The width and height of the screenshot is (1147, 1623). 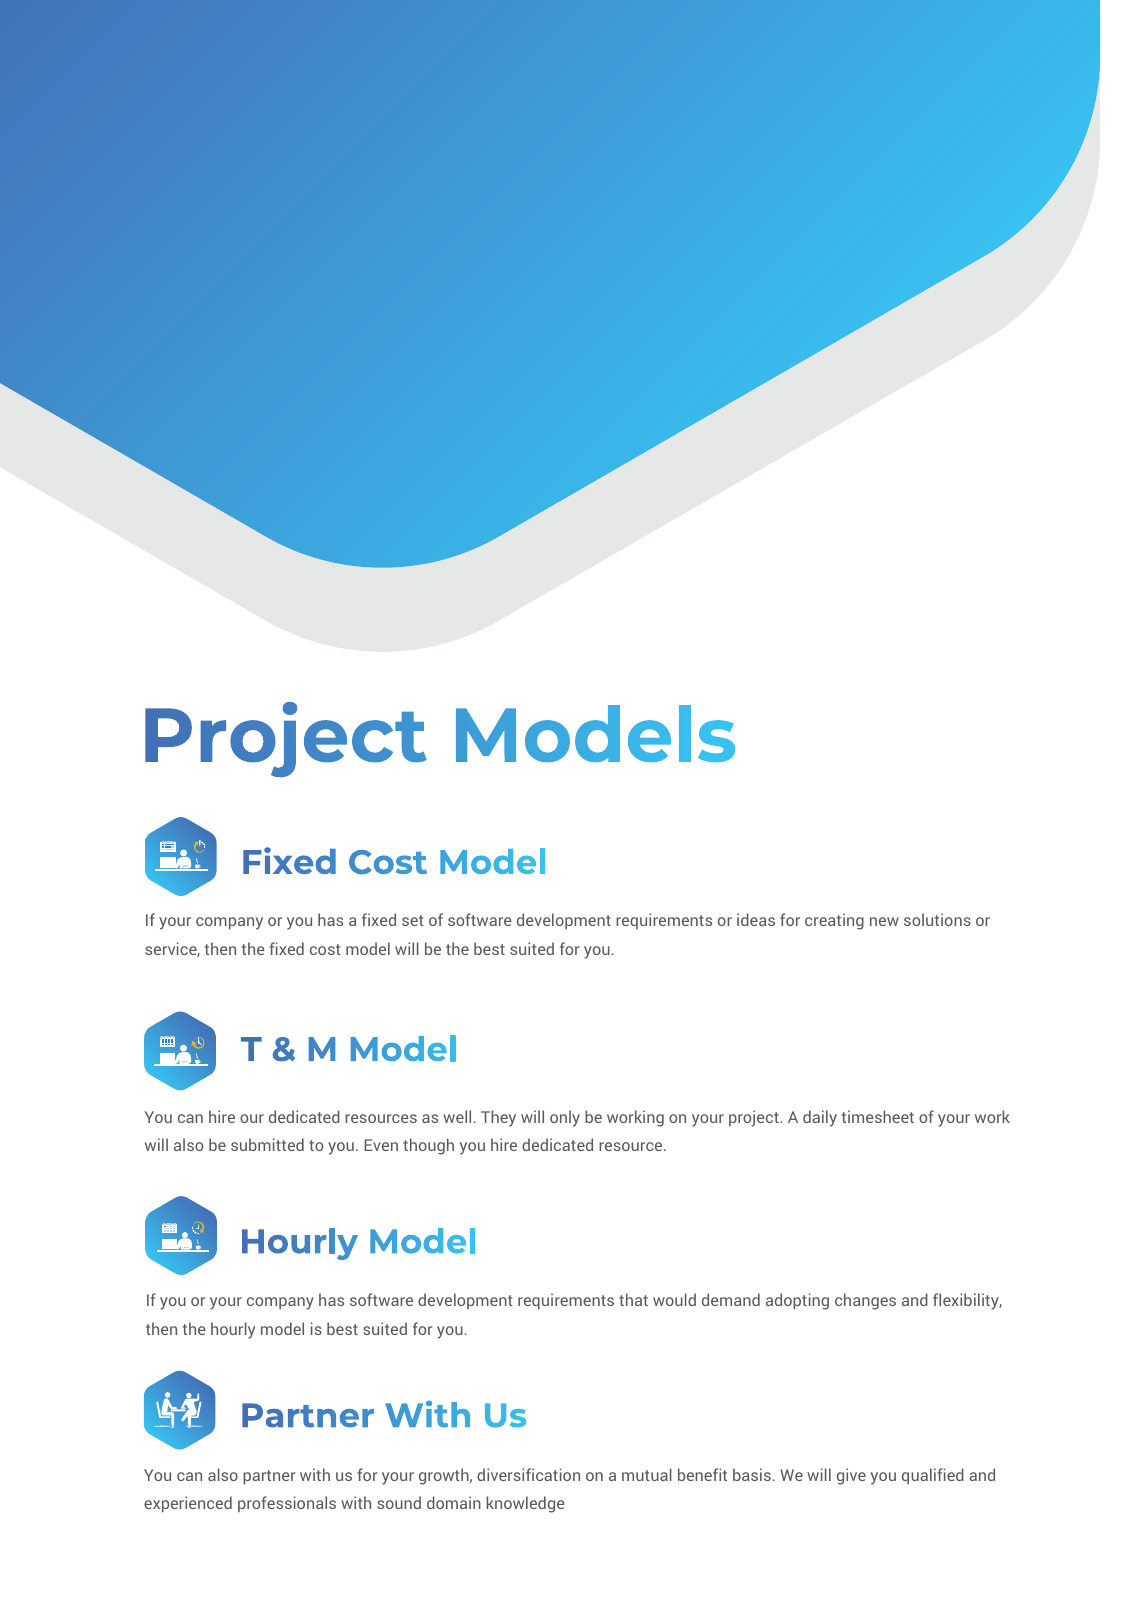 What do you see at coordinates (428, 1146) in the screenshot?
I see `though` at bounding box center [428, 1146].
